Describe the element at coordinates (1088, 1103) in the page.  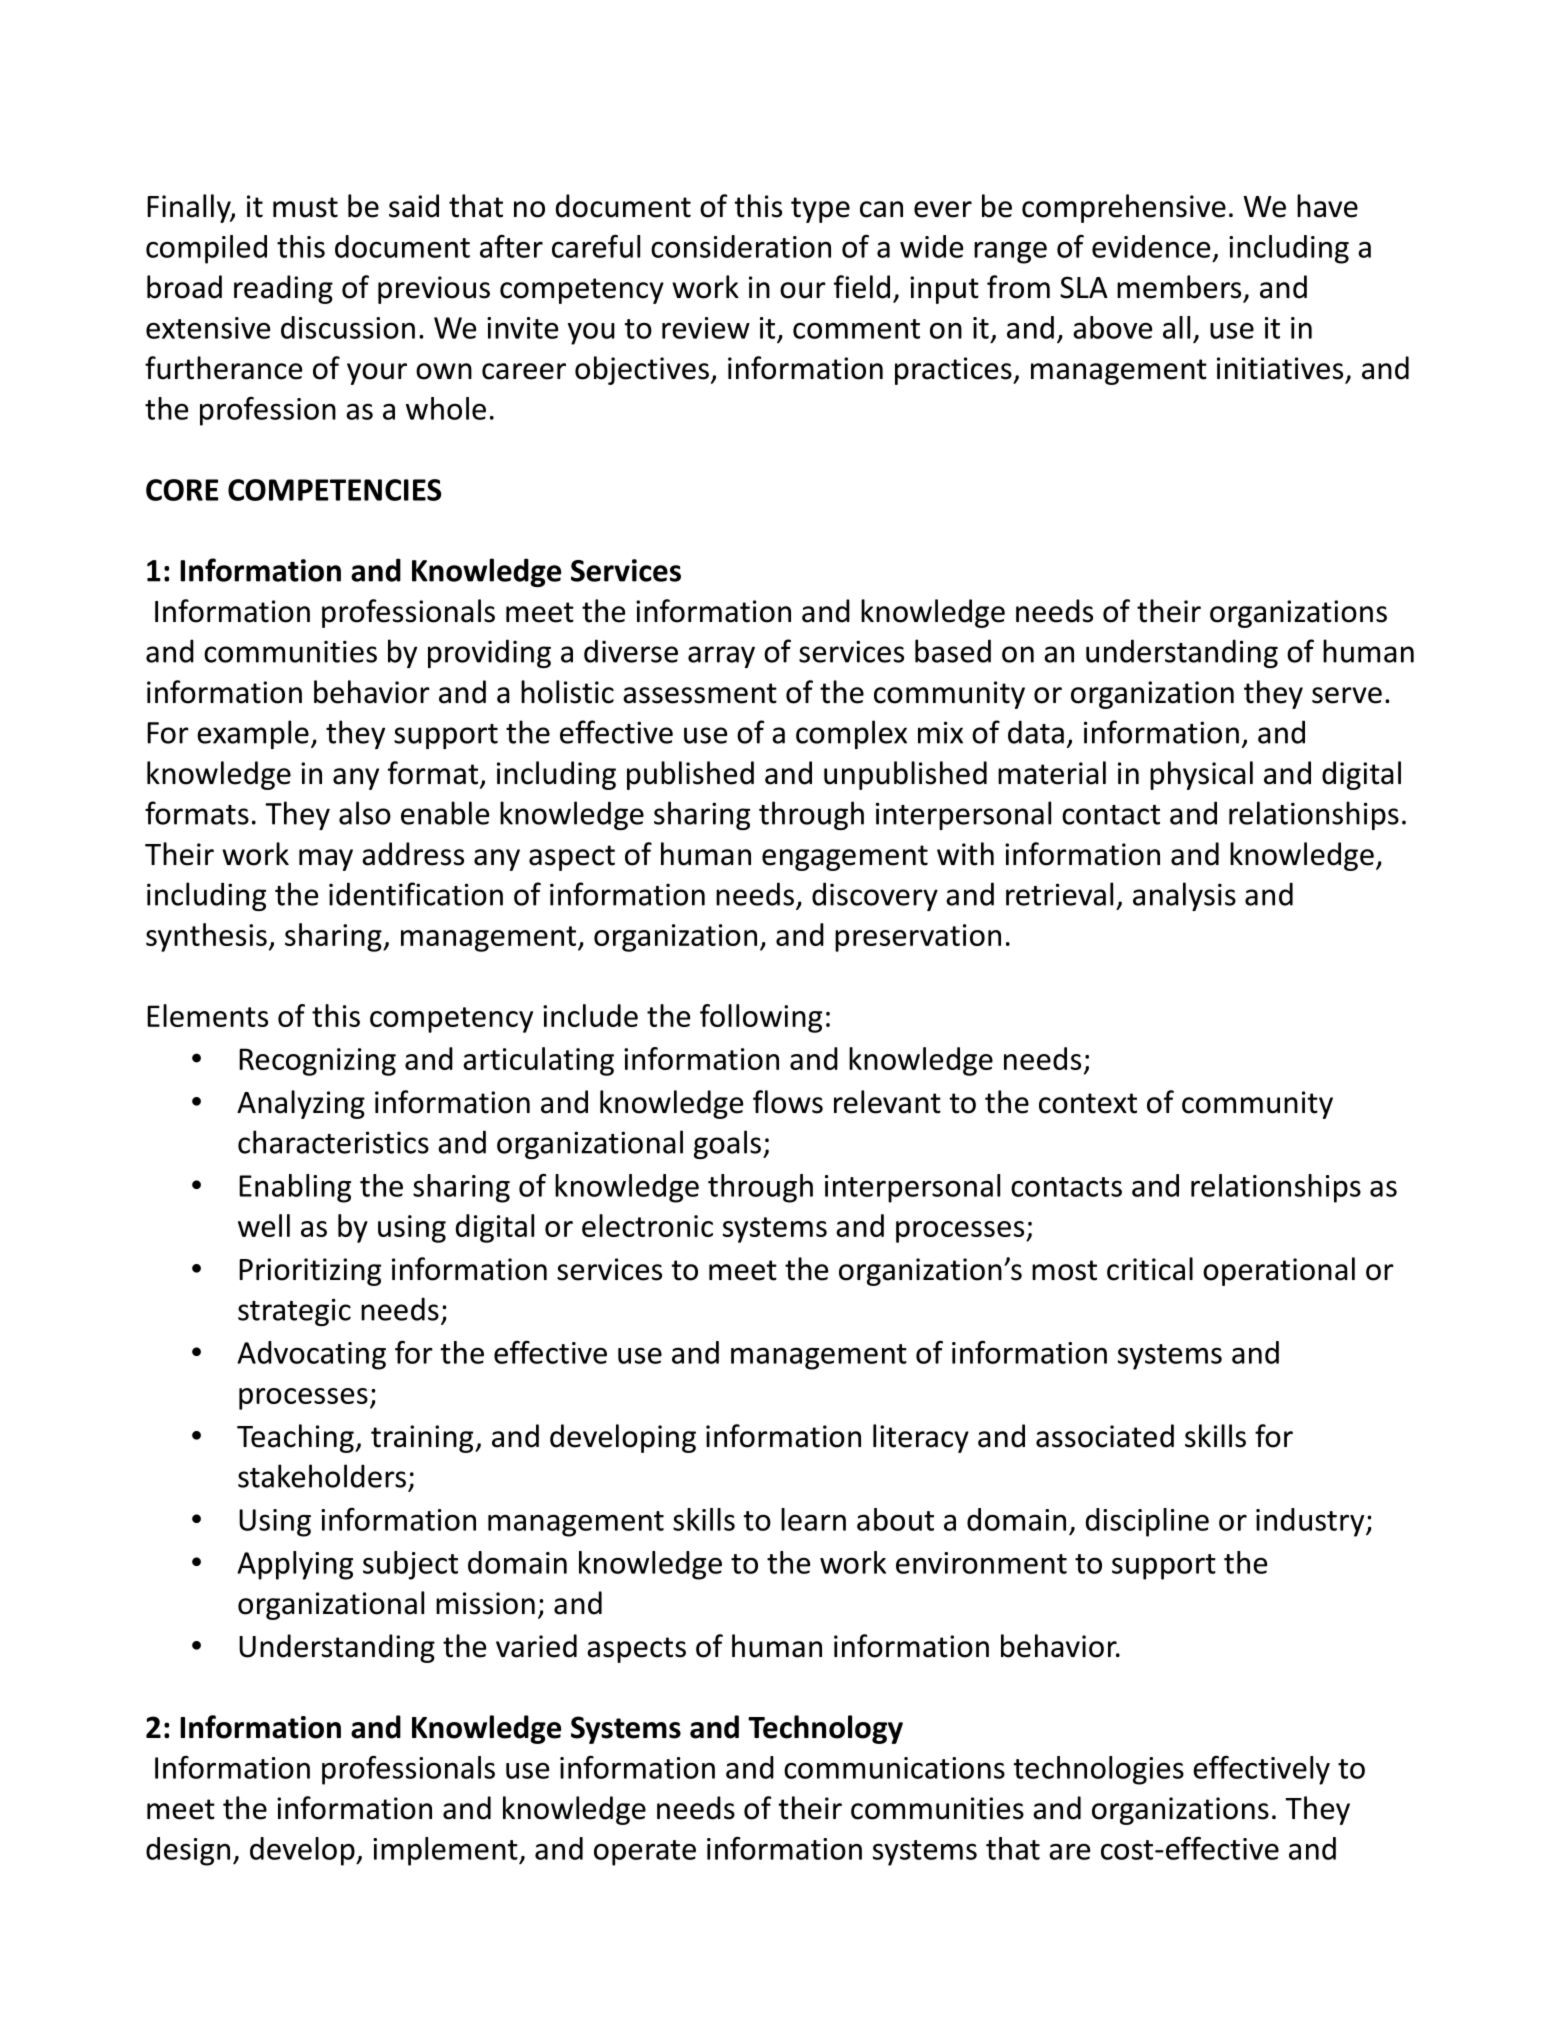
I see `context` at that location.
